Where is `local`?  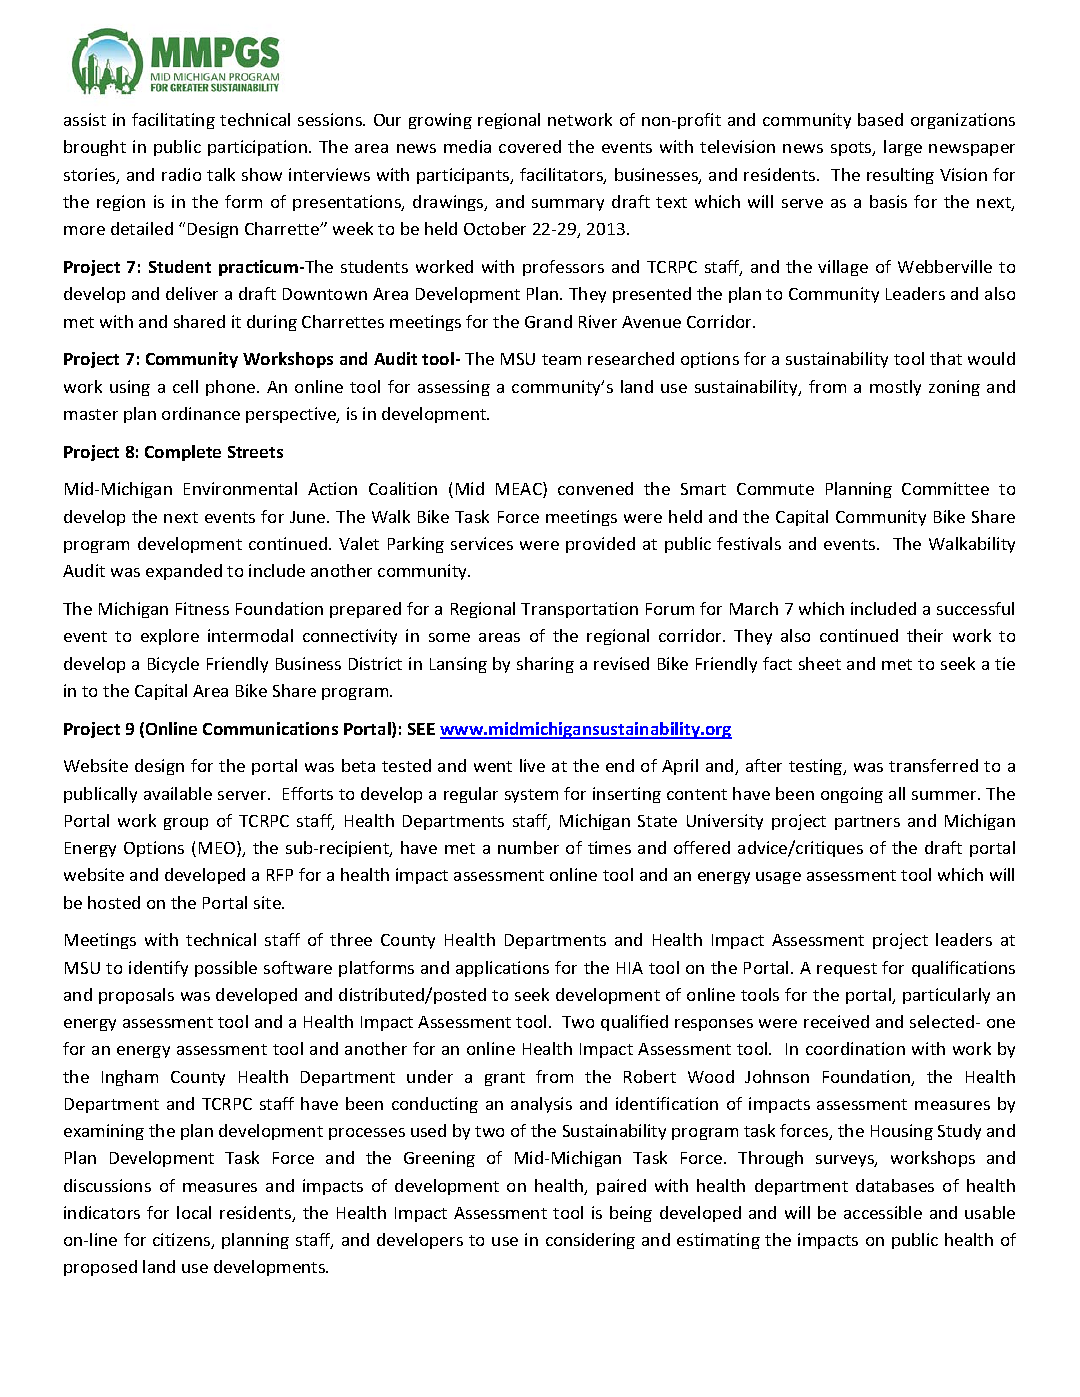 local is located at coordinates (194, 1212).
